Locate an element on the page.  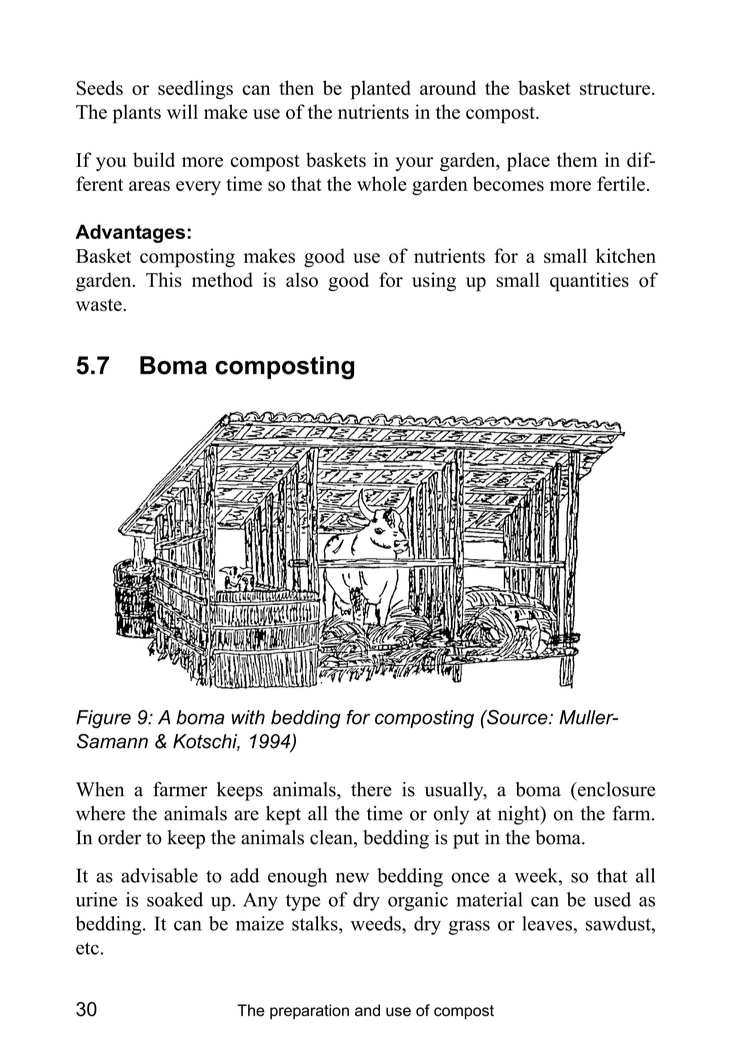
planted is located at coordinates (381, 90).
